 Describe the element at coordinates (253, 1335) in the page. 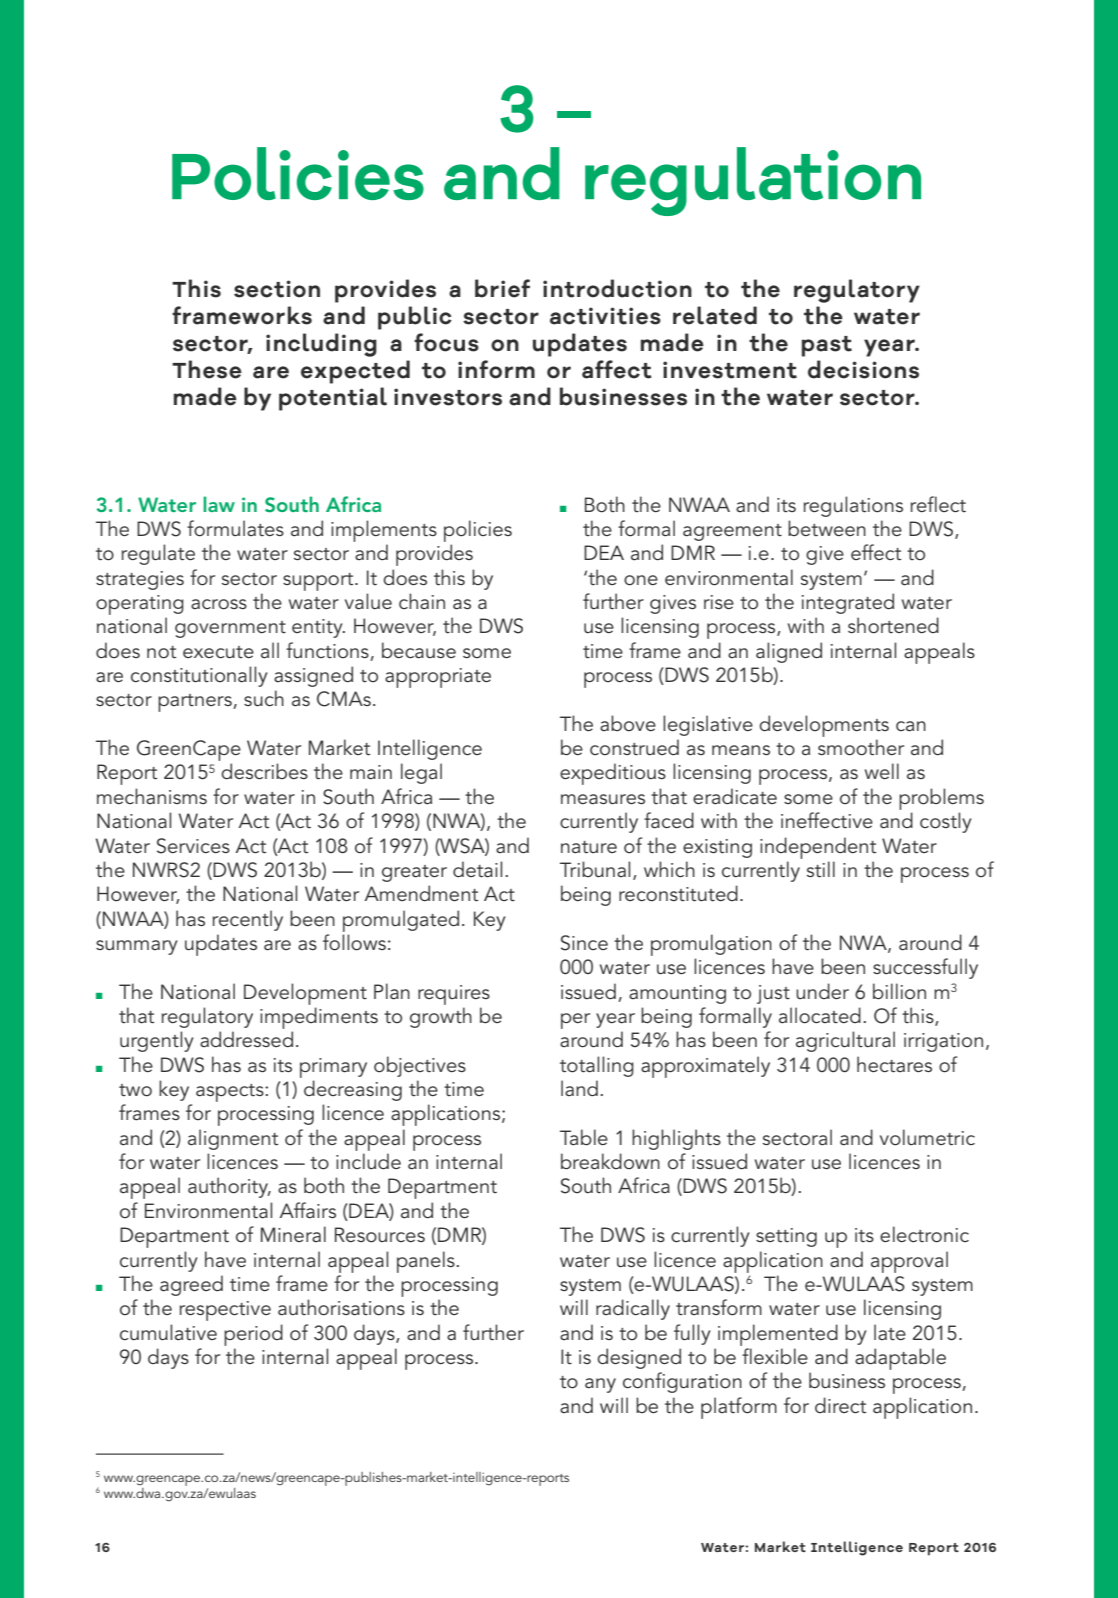

I see `period` at that location.
